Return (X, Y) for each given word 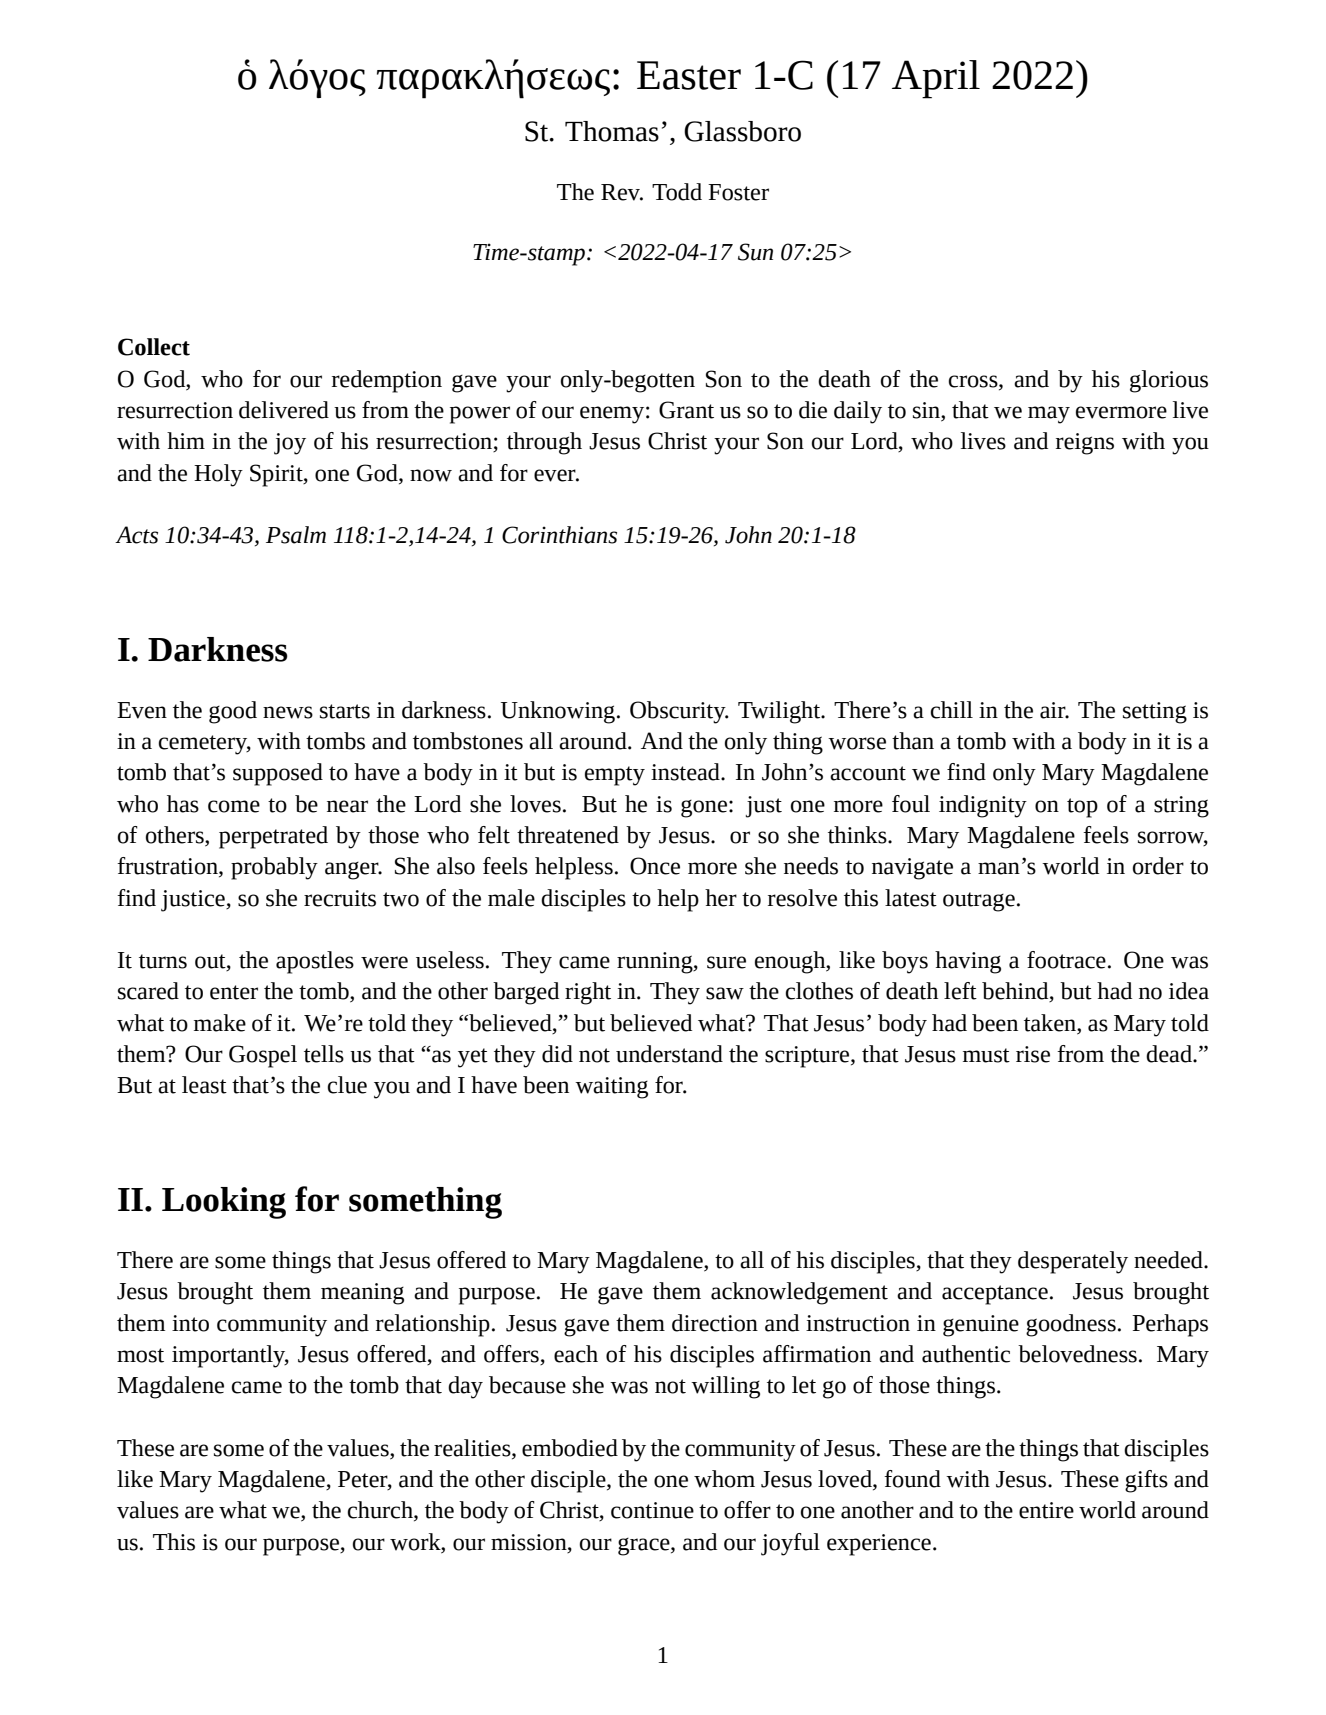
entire (1046, 1510)
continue (652, 1510)
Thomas (612, 131)
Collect (154, 347)
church (381, 1511)
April (936, 79)
